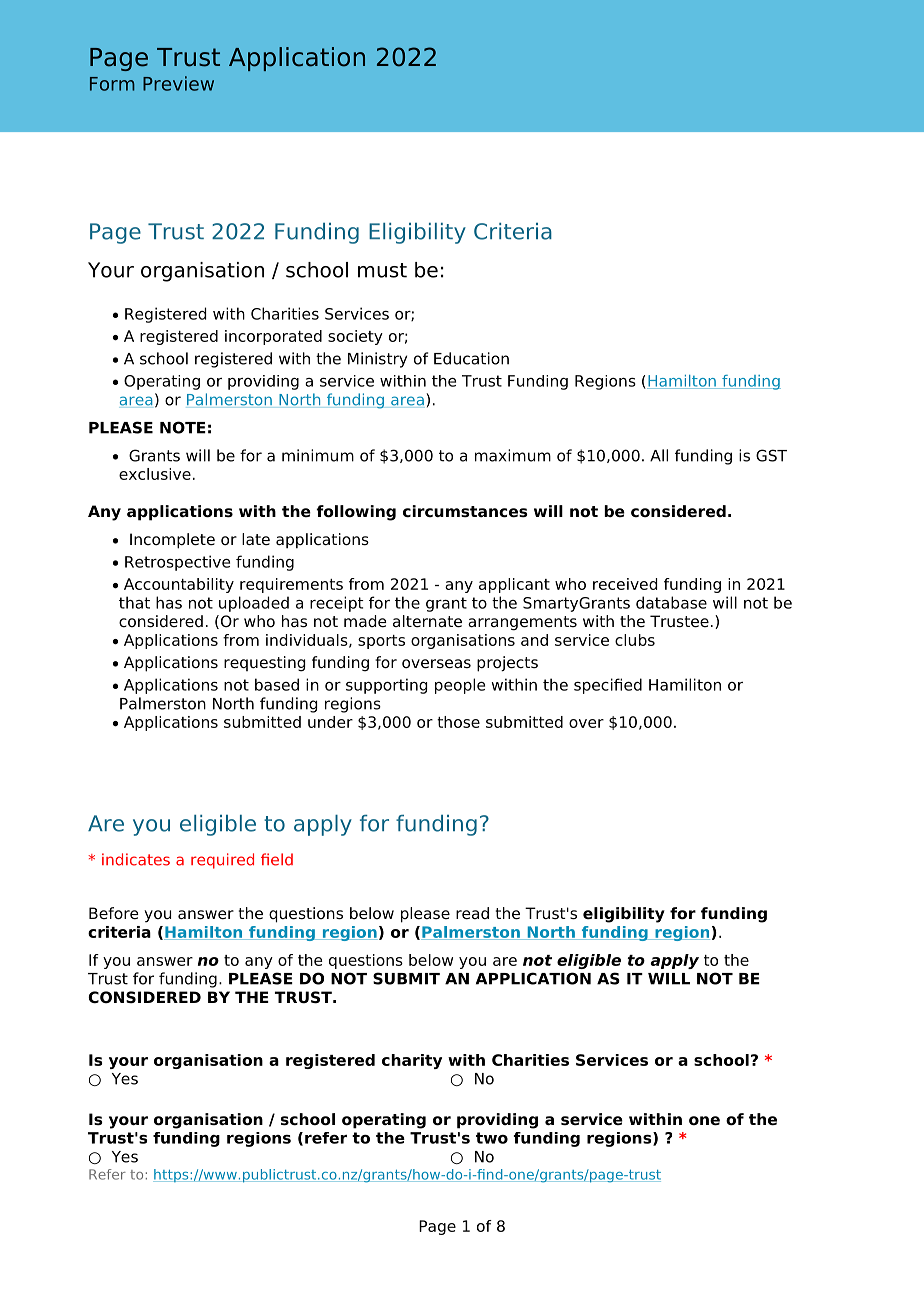 The height and width of the page is (1308, 924). What do you see at coordinates (458, 722) in the page?
I see `those` at bounding box center [458, 722].
